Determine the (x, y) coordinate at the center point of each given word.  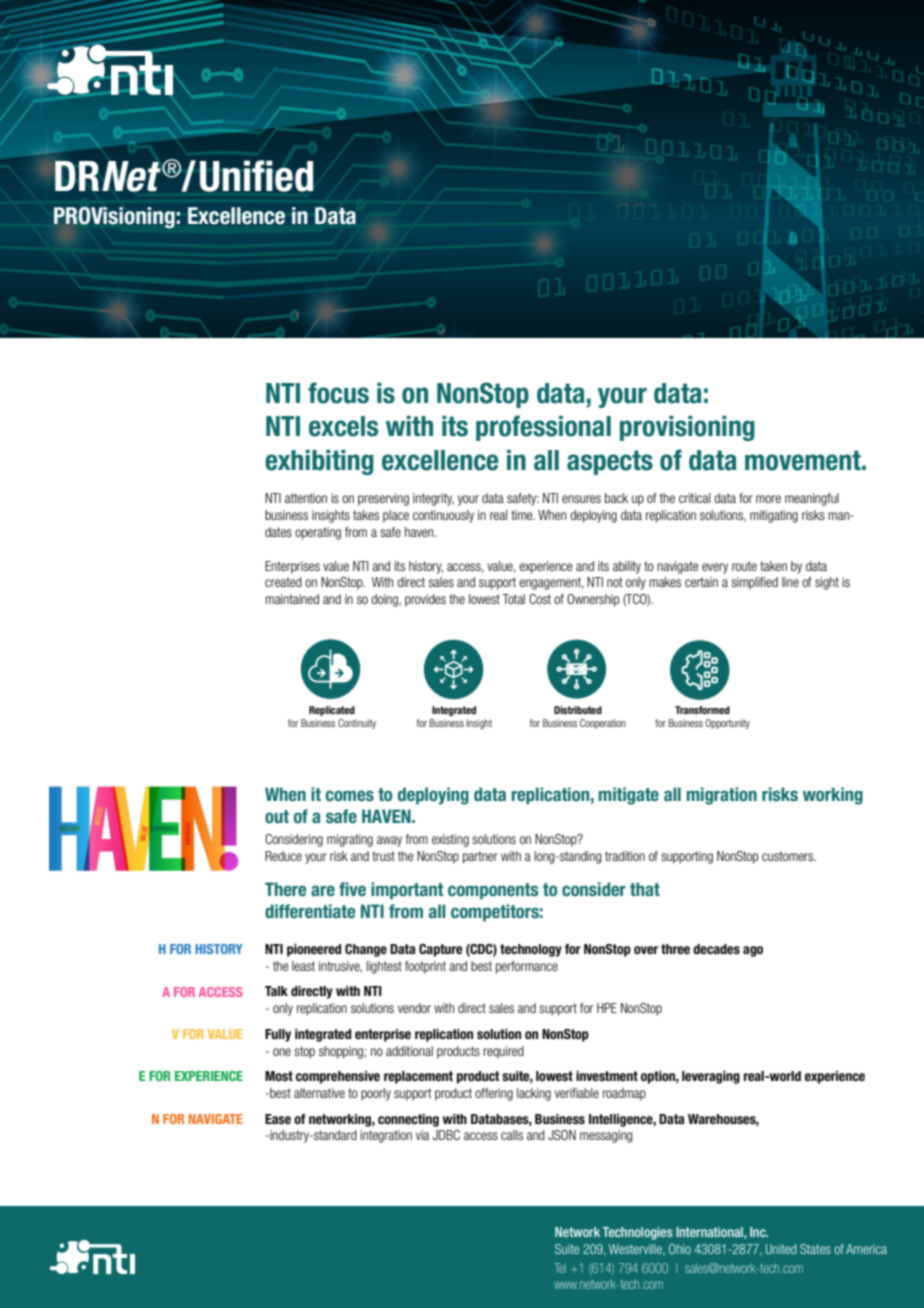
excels (343, 426)
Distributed (578, 710)
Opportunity (727, 724)
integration (386, 1136)
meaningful (812, 499)
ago (753, 951)
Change (366, 950)
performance (527, 967)
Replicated (332, 711)
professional (543, 428)
